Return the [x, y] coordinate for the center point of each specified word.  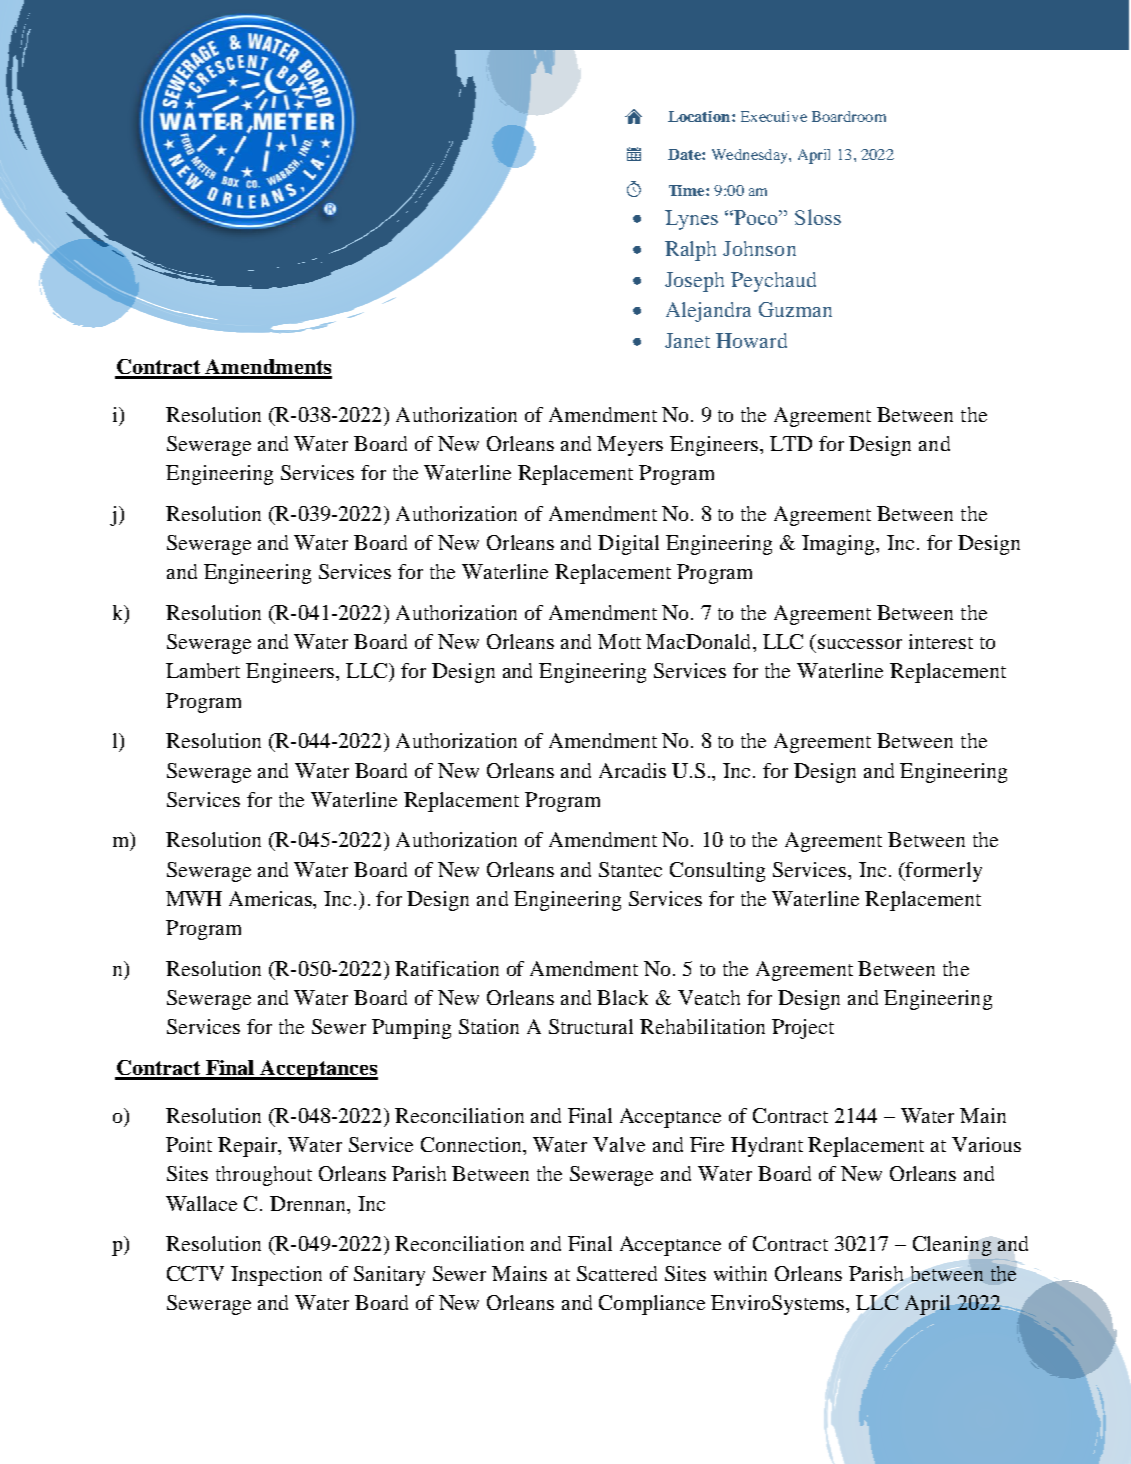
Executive [774, 116]
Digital [628, 545]
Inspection [276, 1276]
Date [685, 154]
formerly [942, 872]
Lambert [203, 670]
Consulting [717, 872]
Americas [272, 900]
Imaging [840, 545]
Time [688, 190]
